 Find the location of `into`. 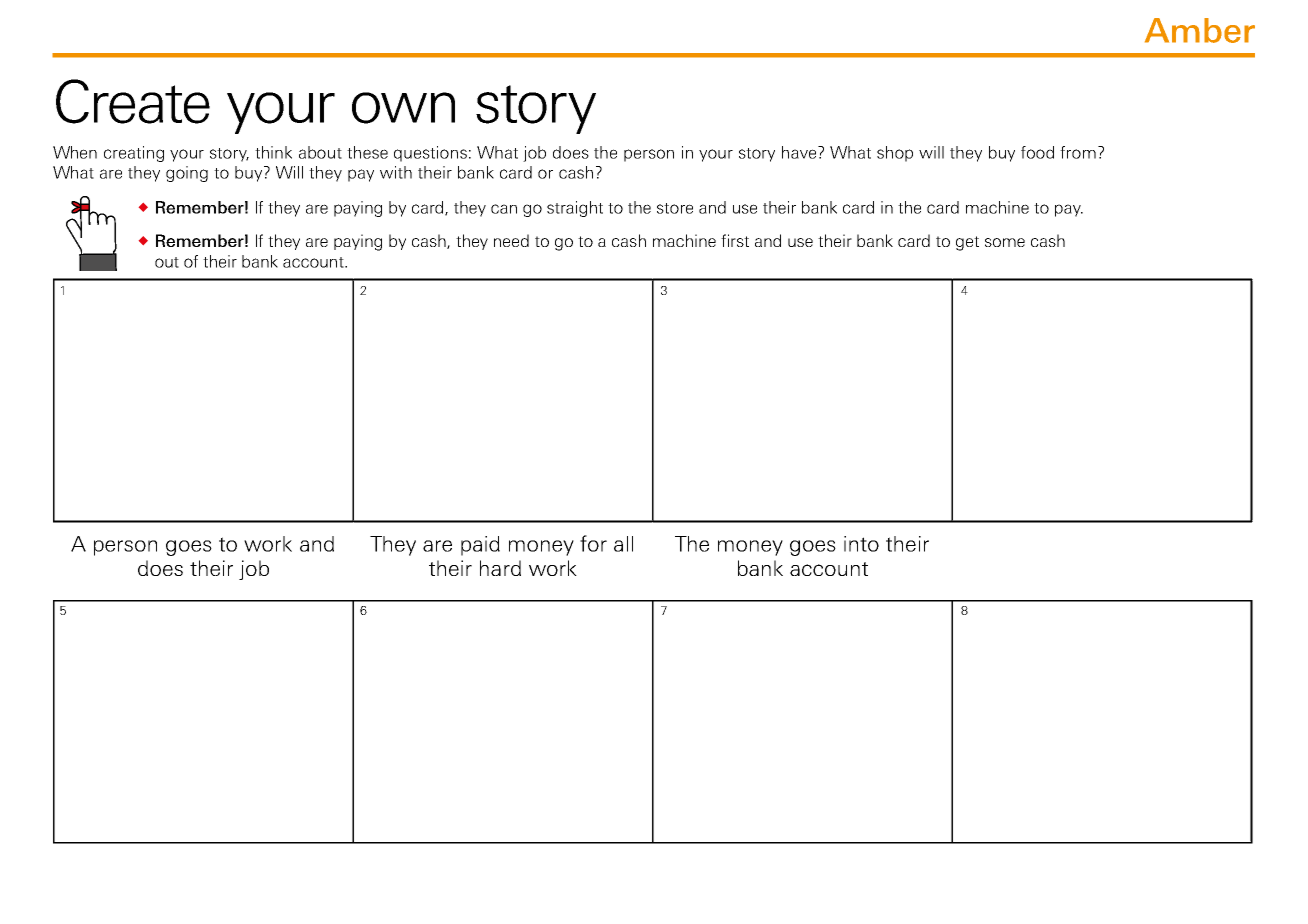

into is located at coordinates (861, 544).
